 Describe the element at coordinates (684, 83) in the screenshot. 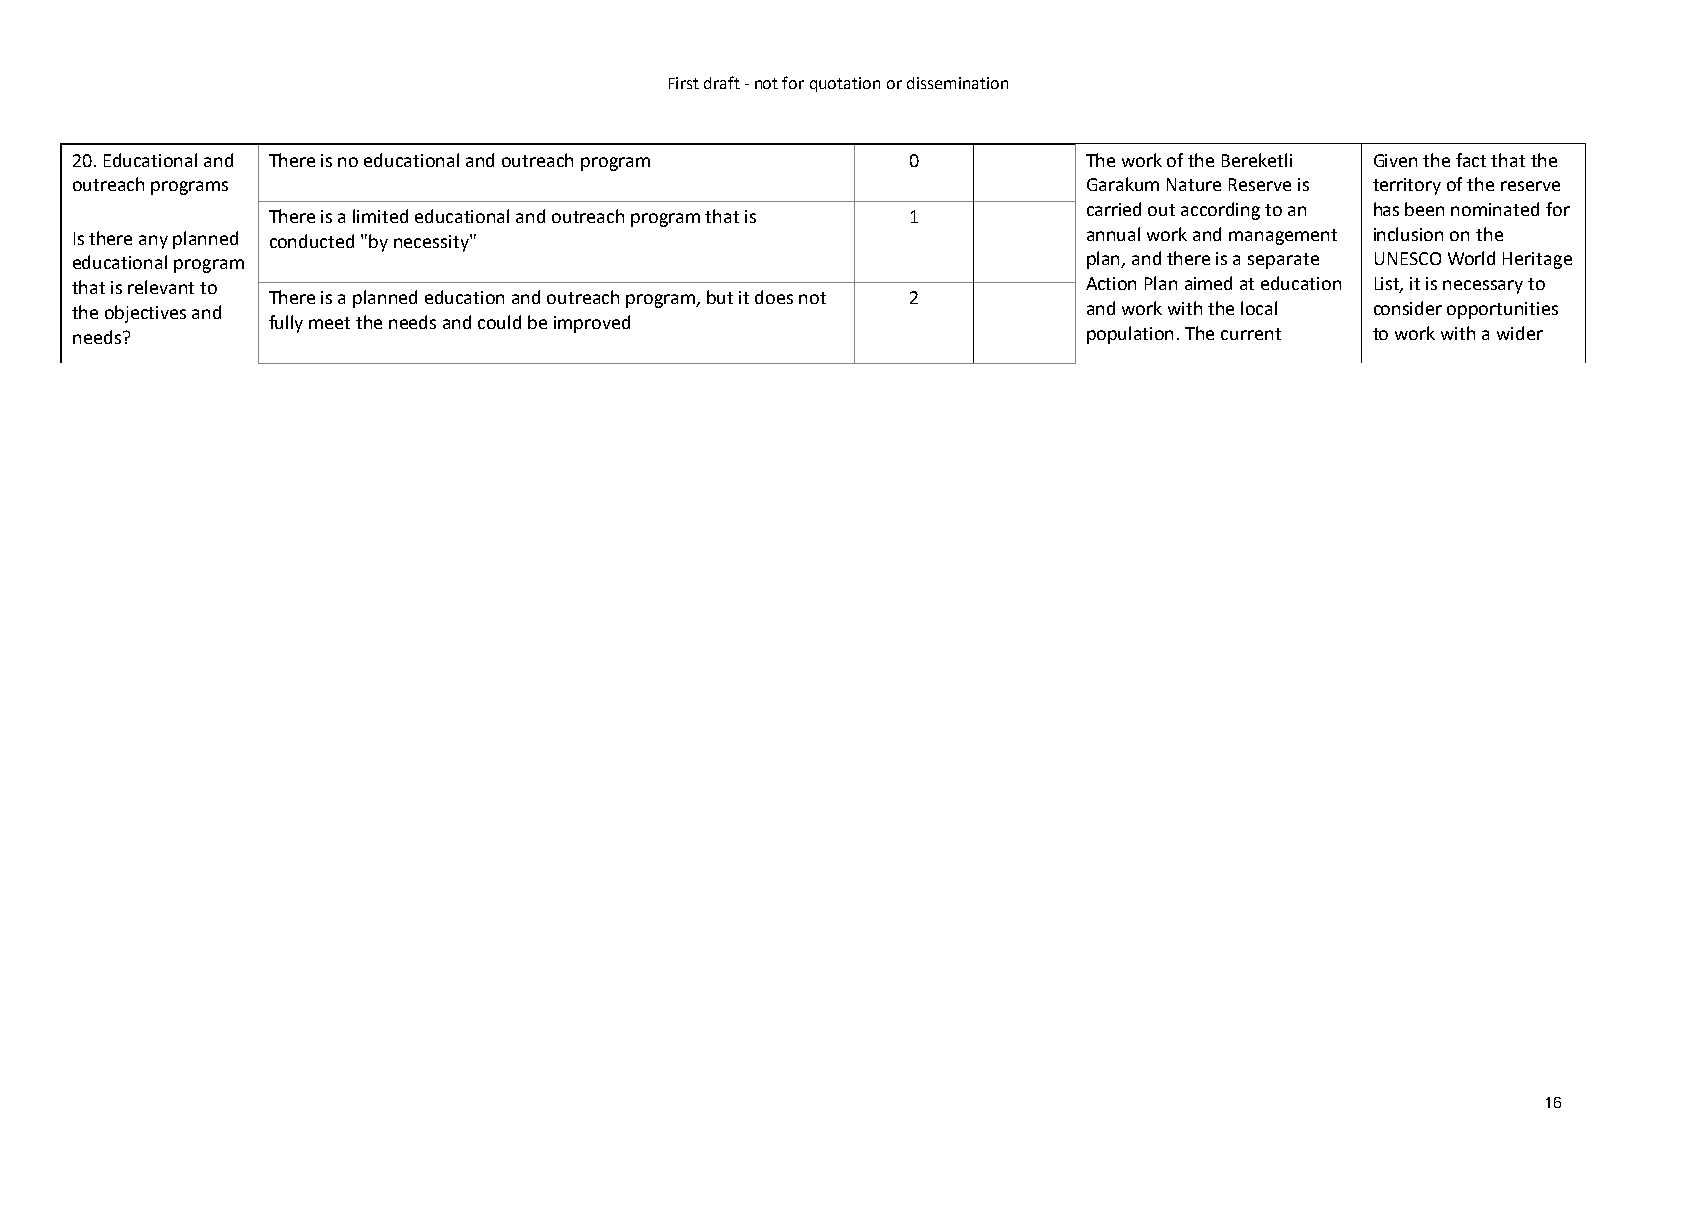

I see `First` at that location.
